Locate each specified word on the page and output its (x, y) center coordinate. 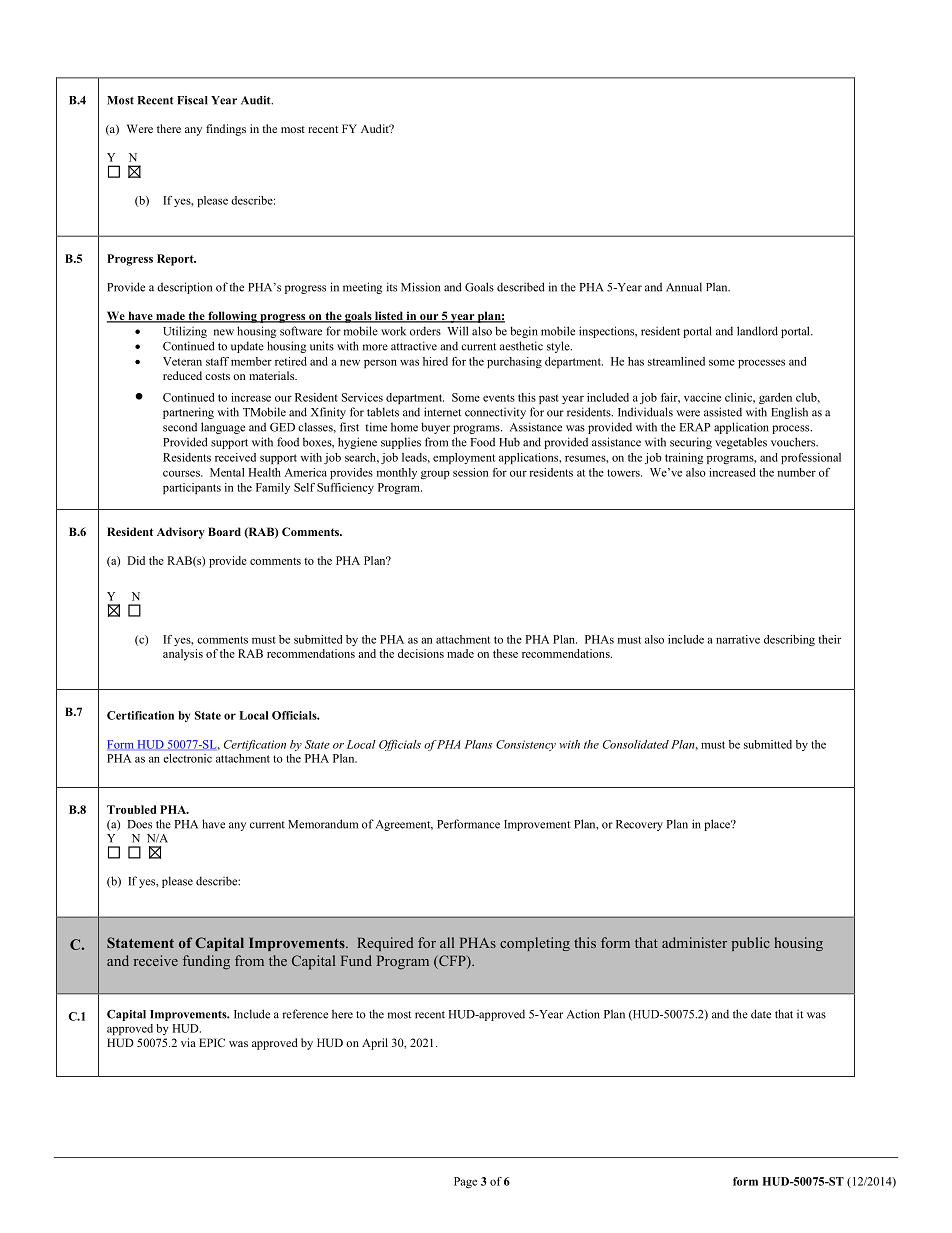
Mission (420, 287)
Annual (684, 287)
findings (226, 130)
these (505, 653)
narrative (738, 639)
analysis (183, 655)
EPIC (212, 1042)
